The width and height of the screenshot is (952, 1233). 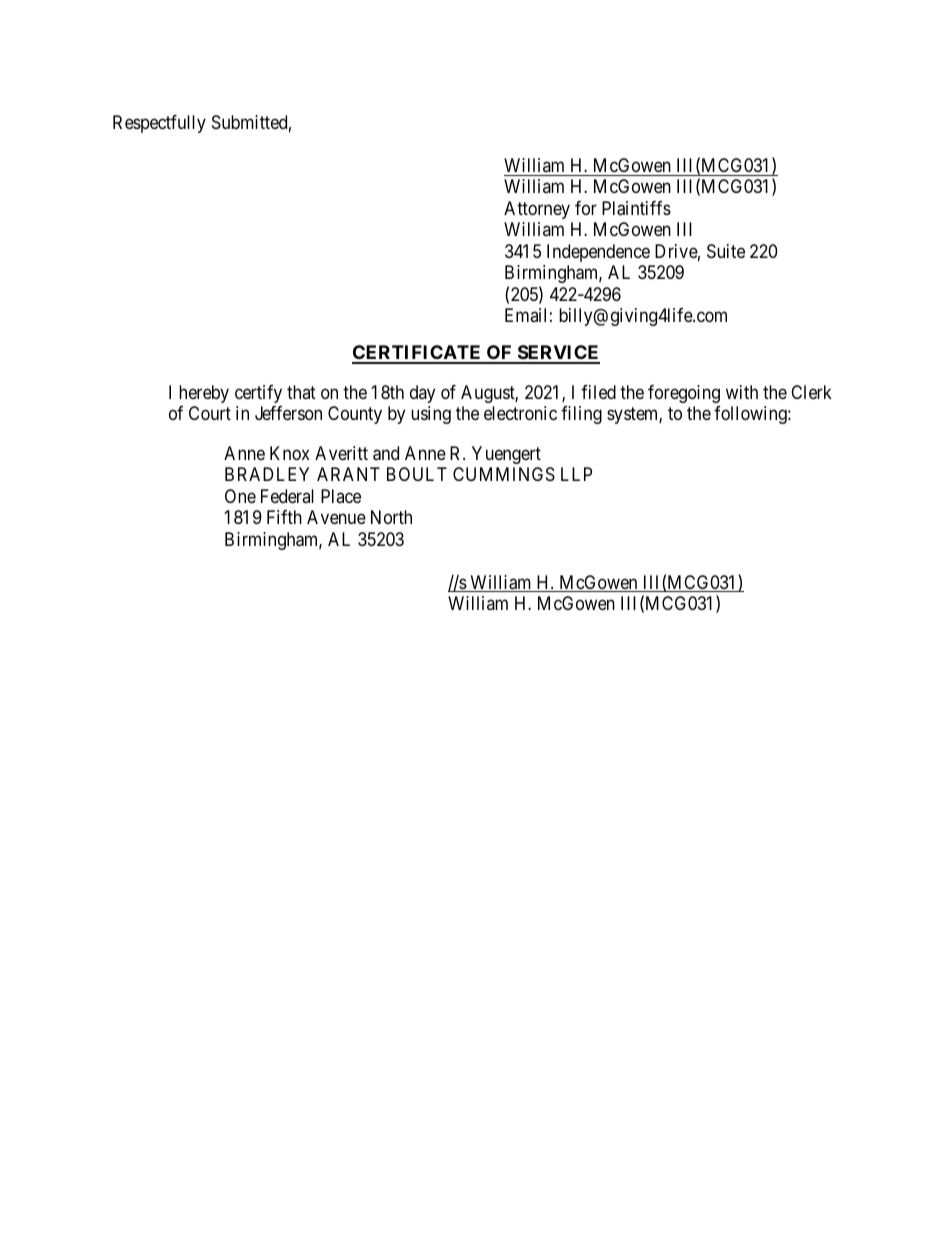 What do you see at coordinates (418, 354) in the screenshot?
I see `CERTIFICATE` at bounding box center [418, 354].
